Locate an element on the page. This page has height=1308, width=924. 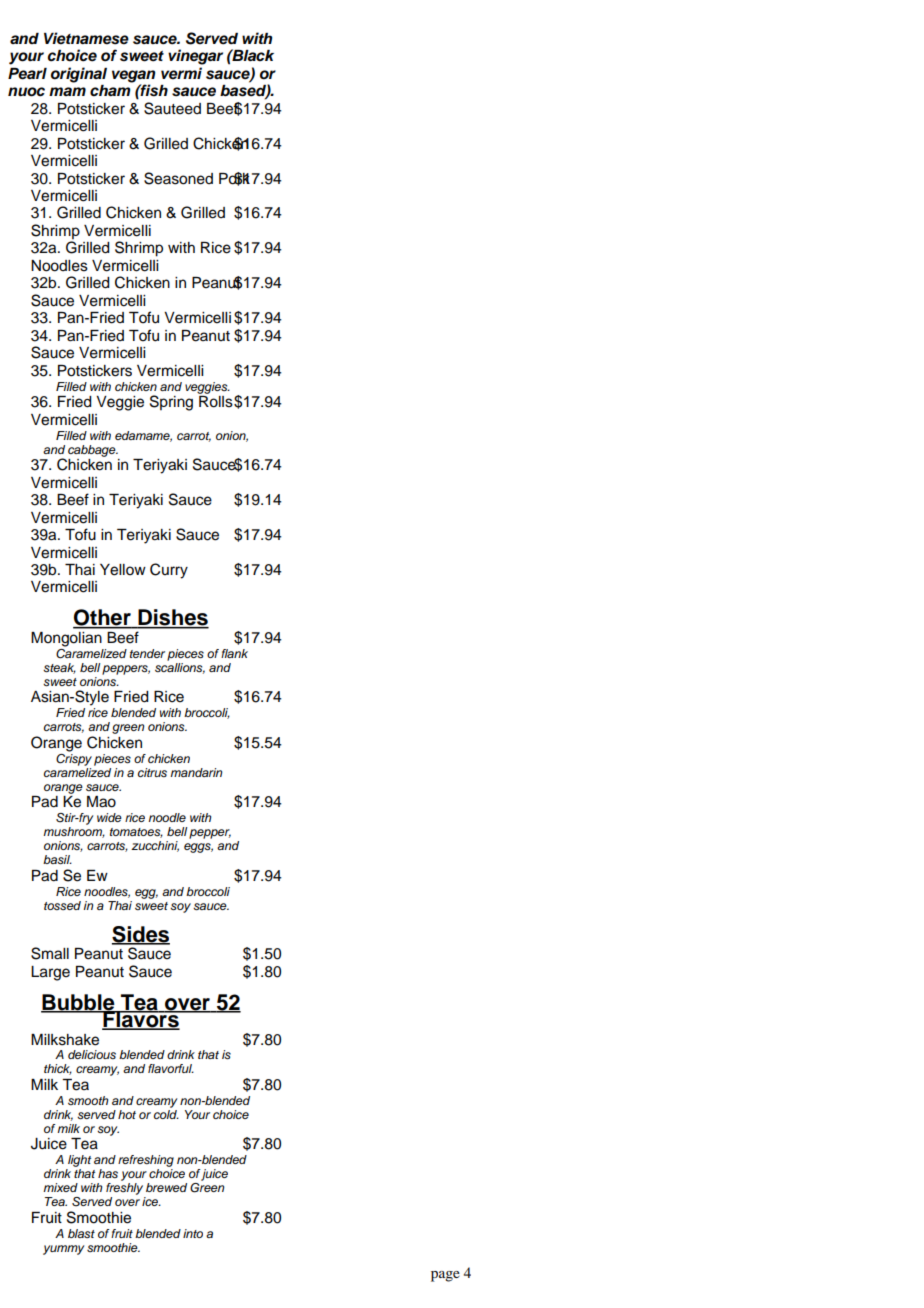
mandarin is located at coordinates (196, 772).
